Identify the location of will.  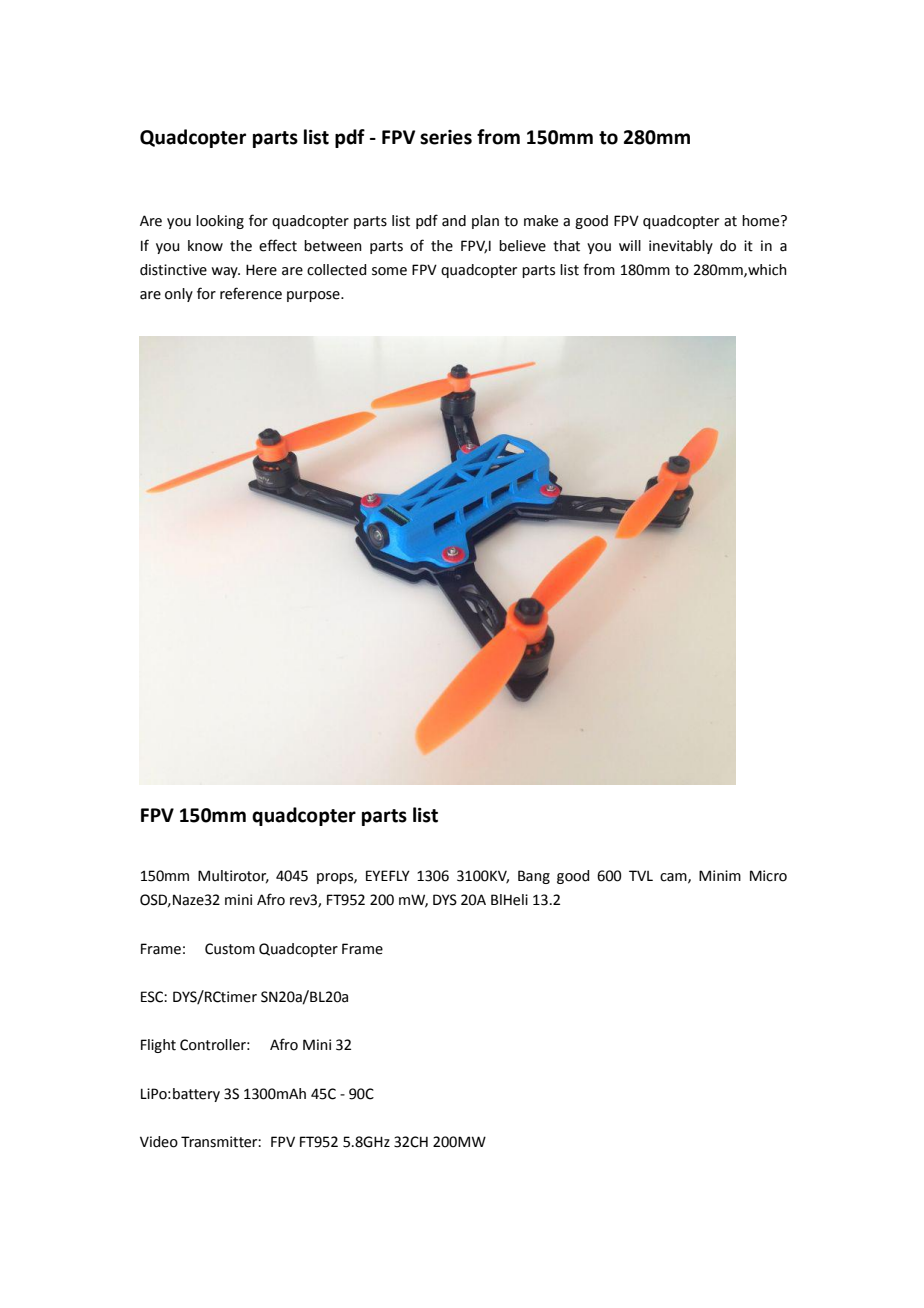
(630, 245).
